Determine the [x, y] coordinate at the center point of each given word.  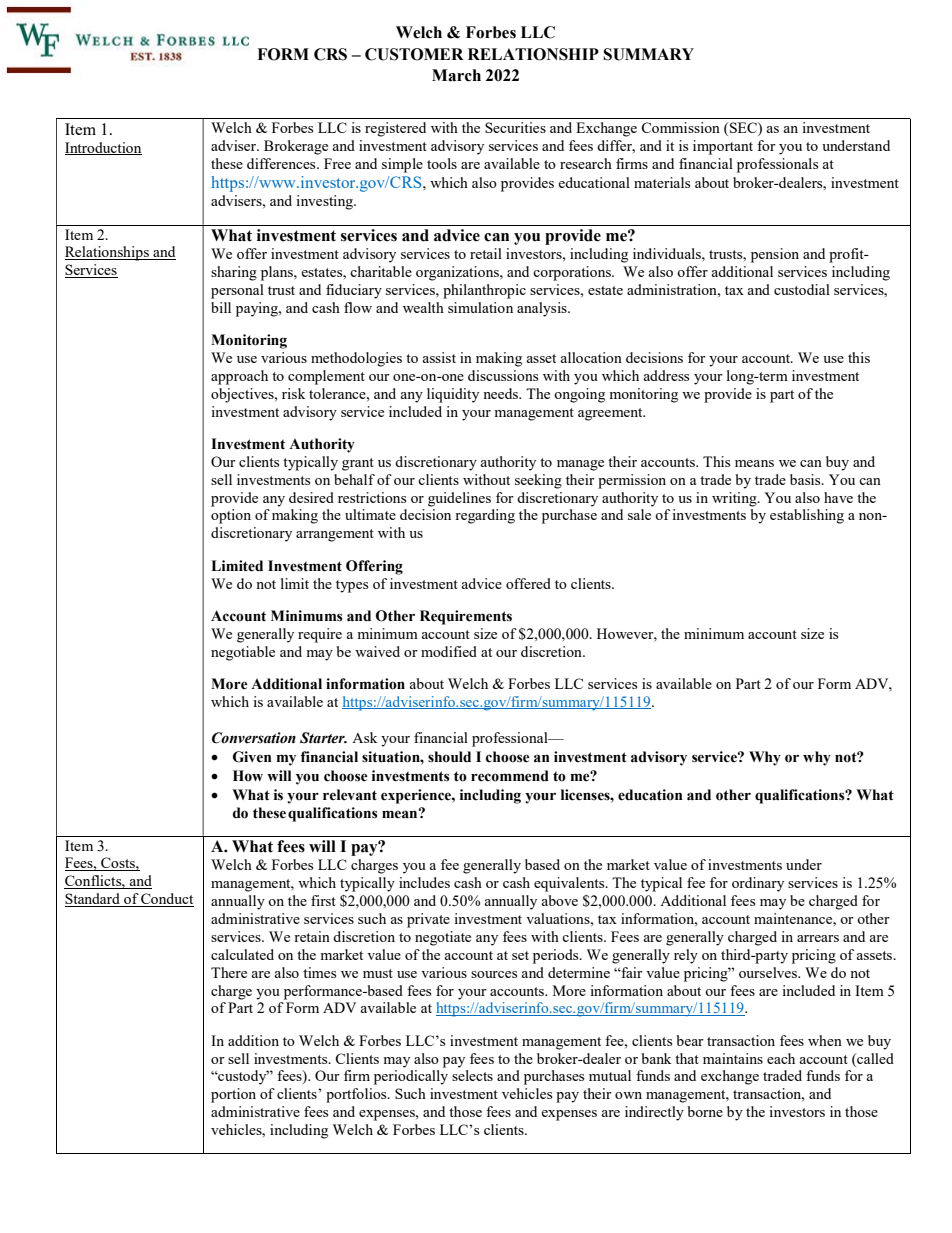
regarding [485, 516]
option [231, 516]
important [723, 147]
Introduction [103, 148]
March [456, 75]
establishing [807, 516]
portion [233, 1095]
